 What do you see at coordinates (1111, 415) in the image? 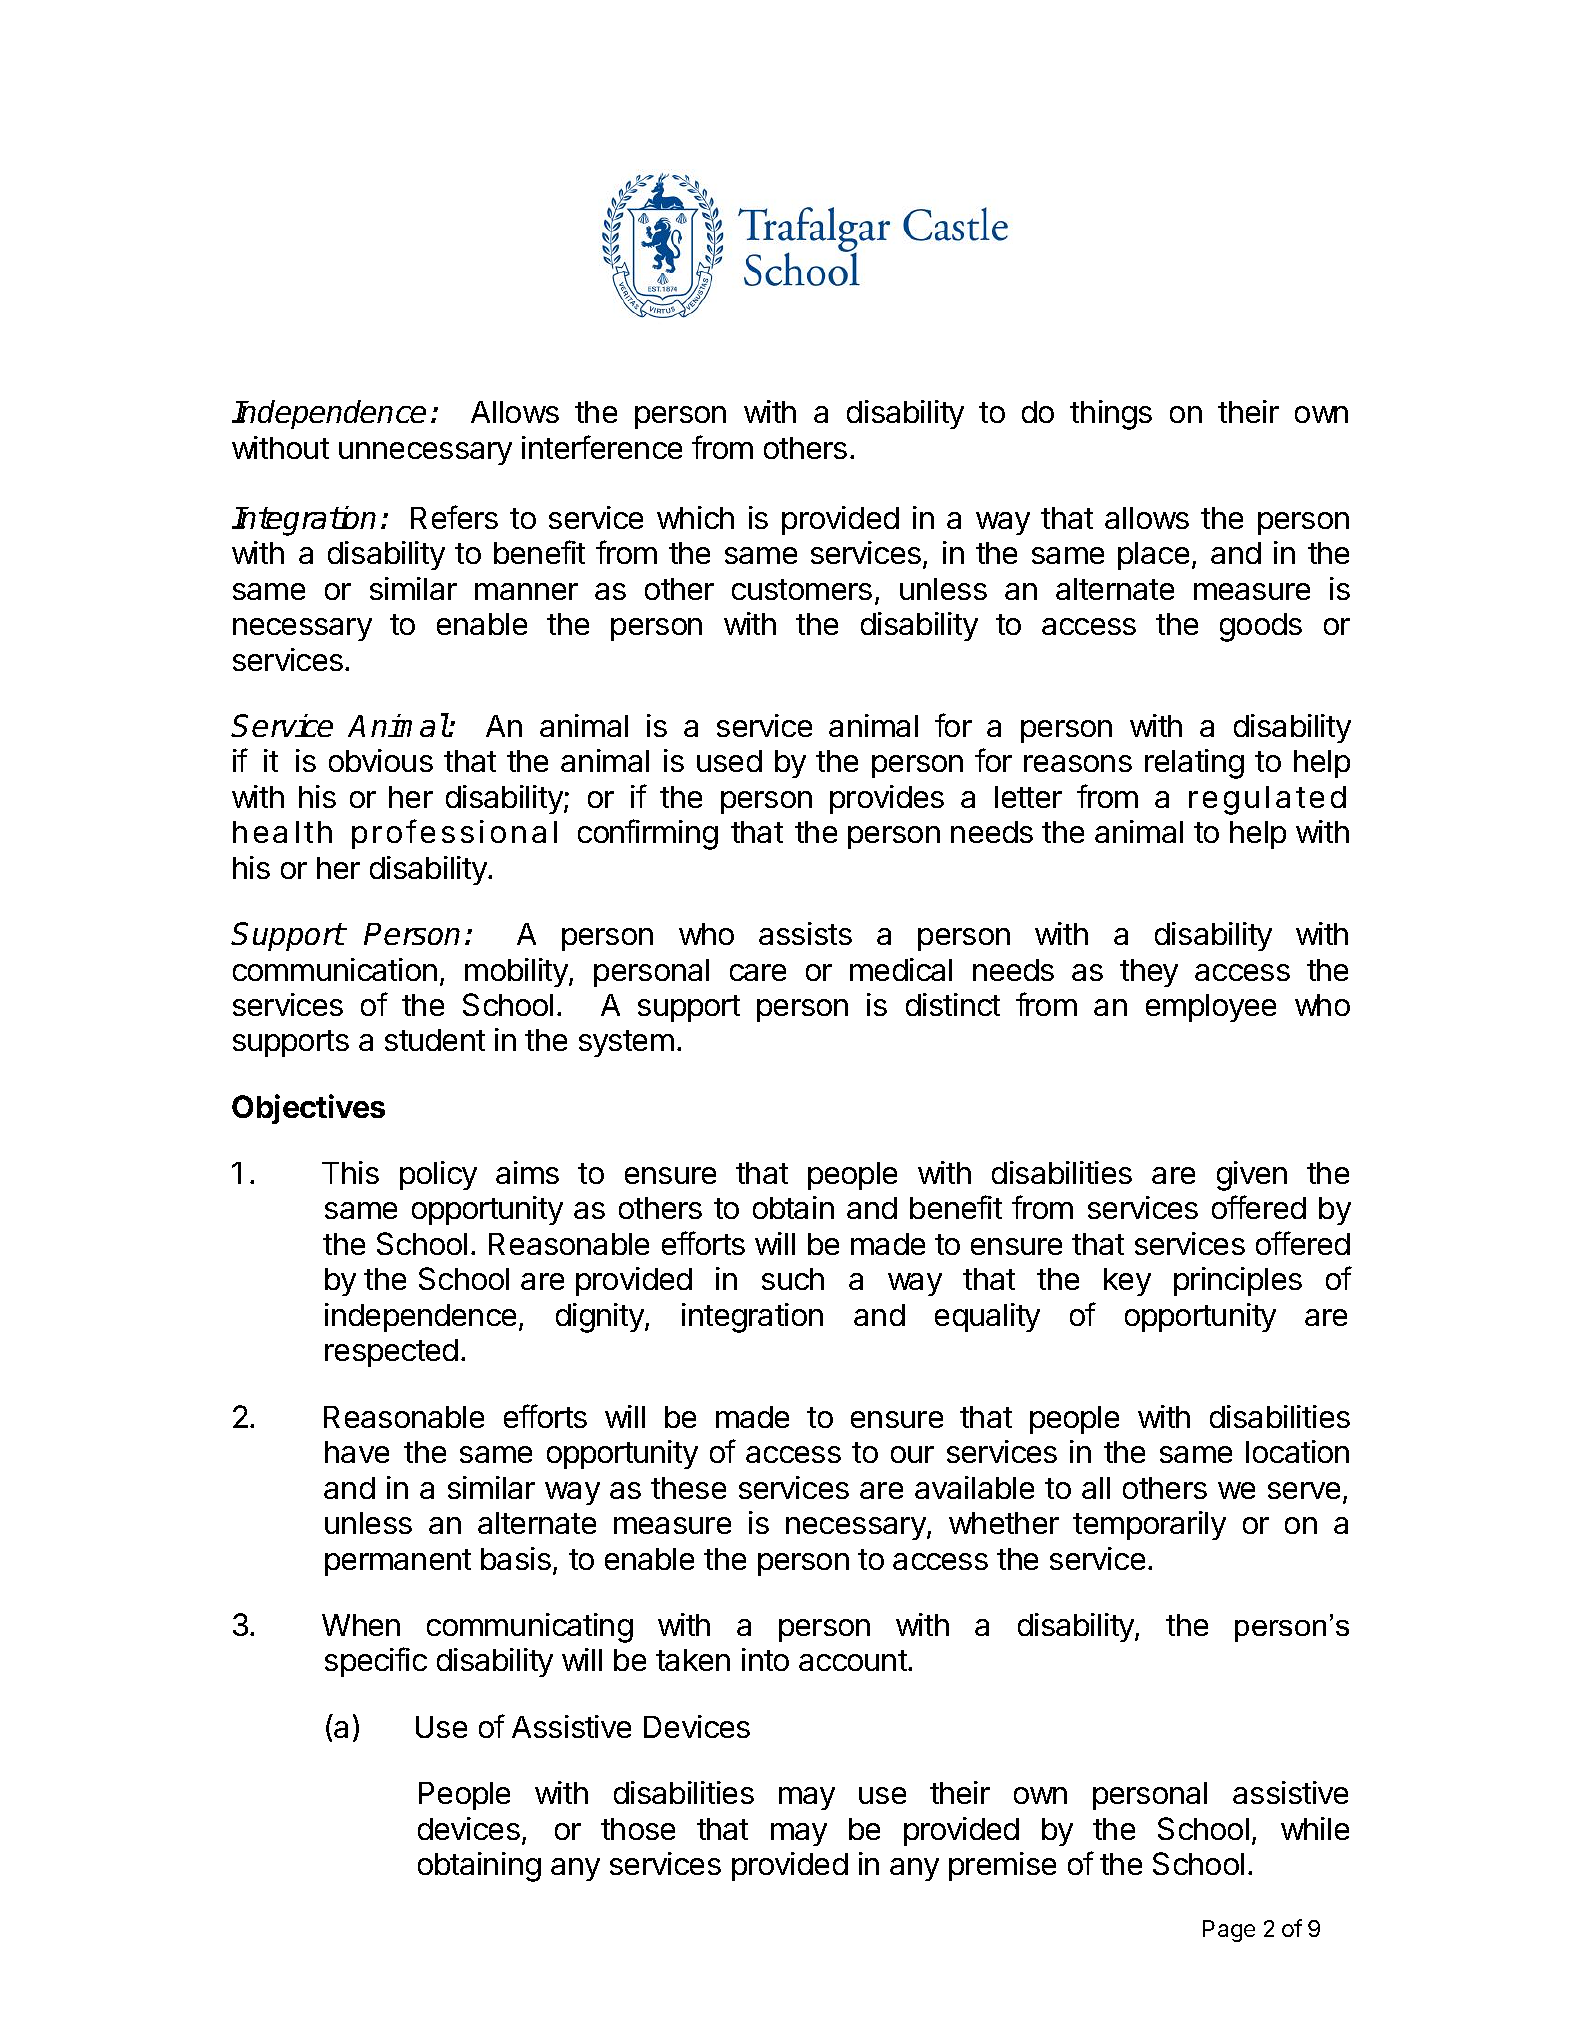
I see `things` at bounding box center [1111, 415].
